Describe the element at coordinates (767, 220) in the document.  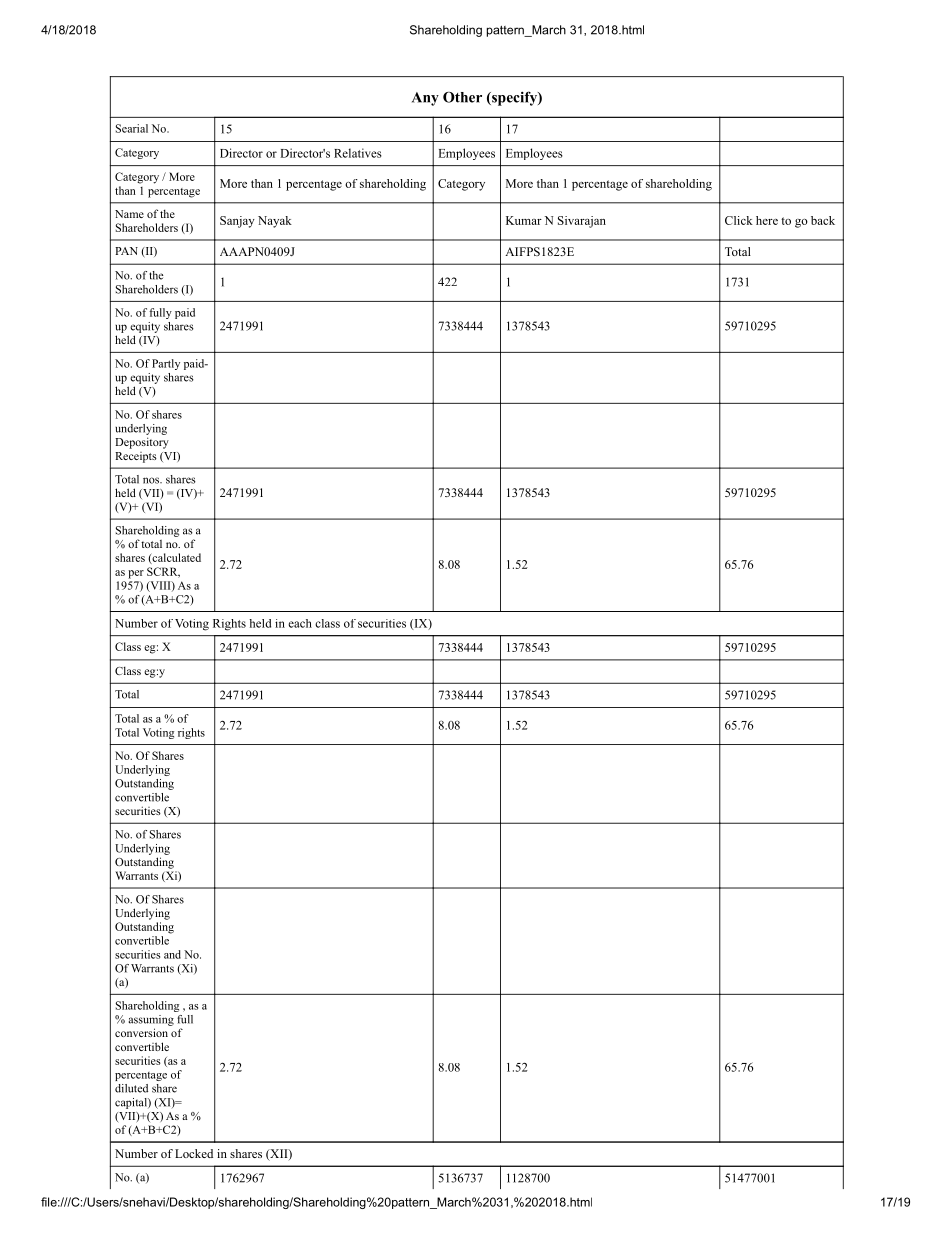
I see `here` at that location.
